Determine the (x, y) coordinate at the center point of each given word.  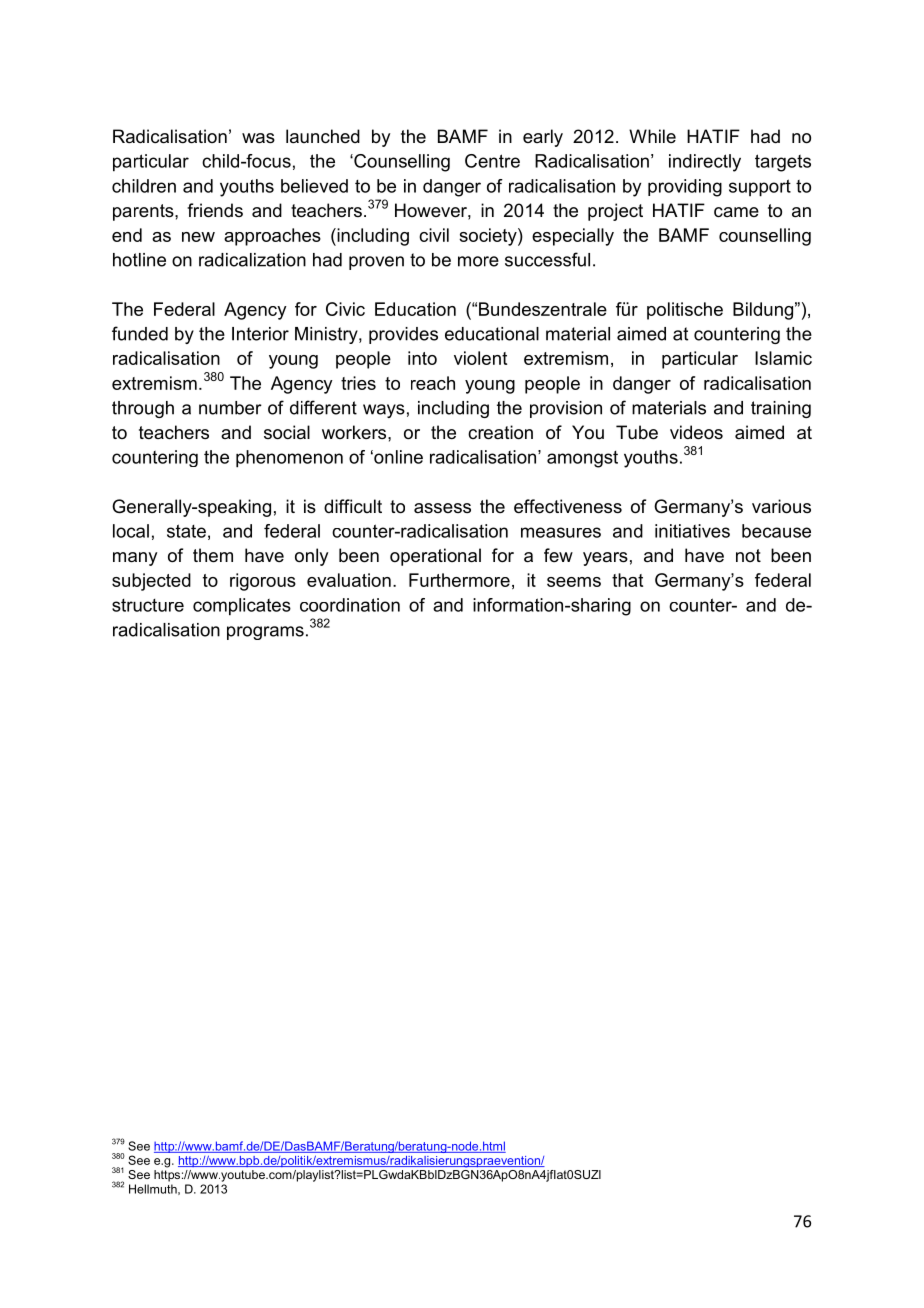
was (258, 138)
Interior (260, 334)
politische (685, 311)
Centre (492, 161)
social (287, 432)
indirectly (705, 163)
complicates (242, 607)
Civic (345, 309)
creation (500, 432)
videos (696, 432)
